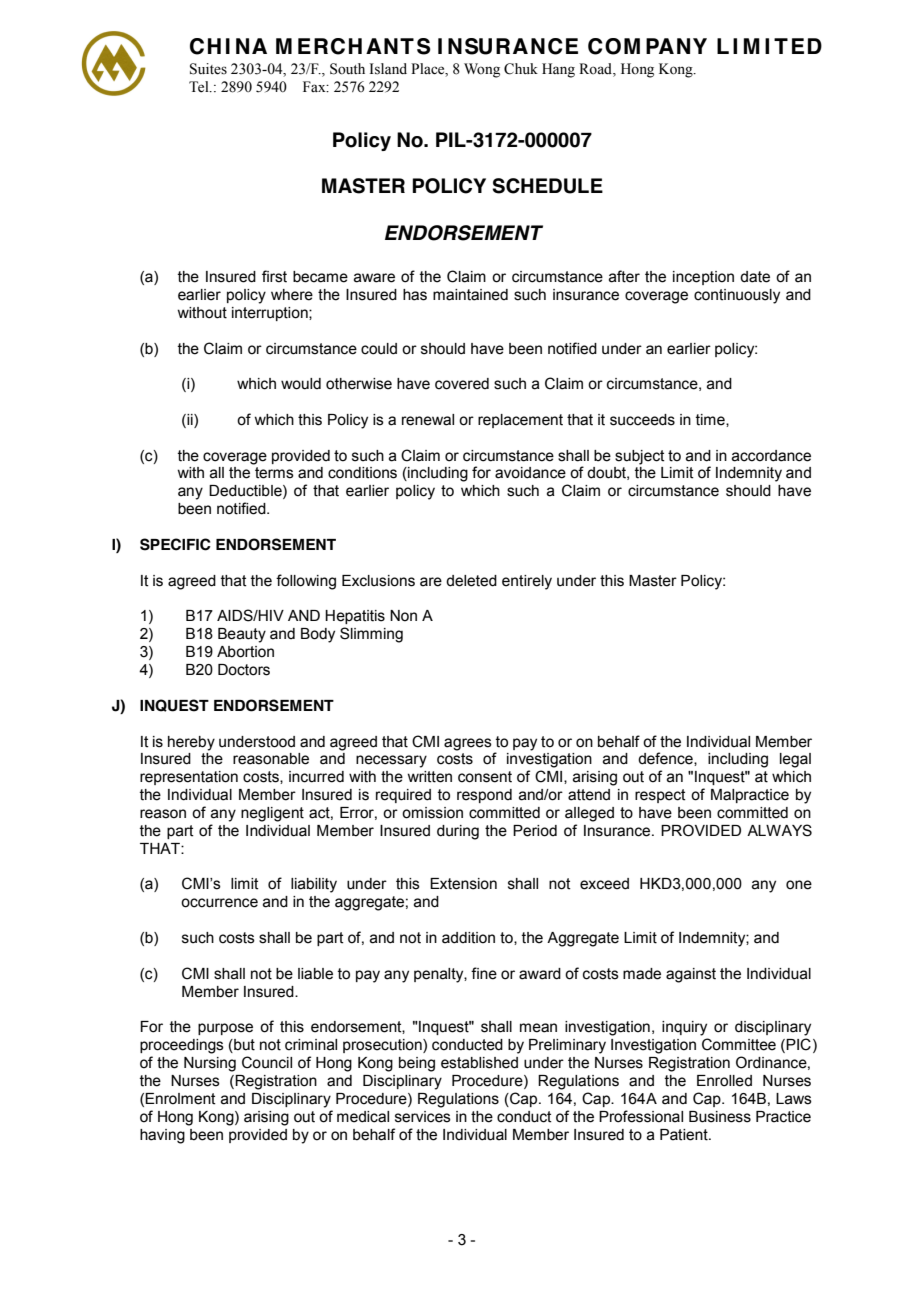  I want to click on Wong, so click(482, 70).
